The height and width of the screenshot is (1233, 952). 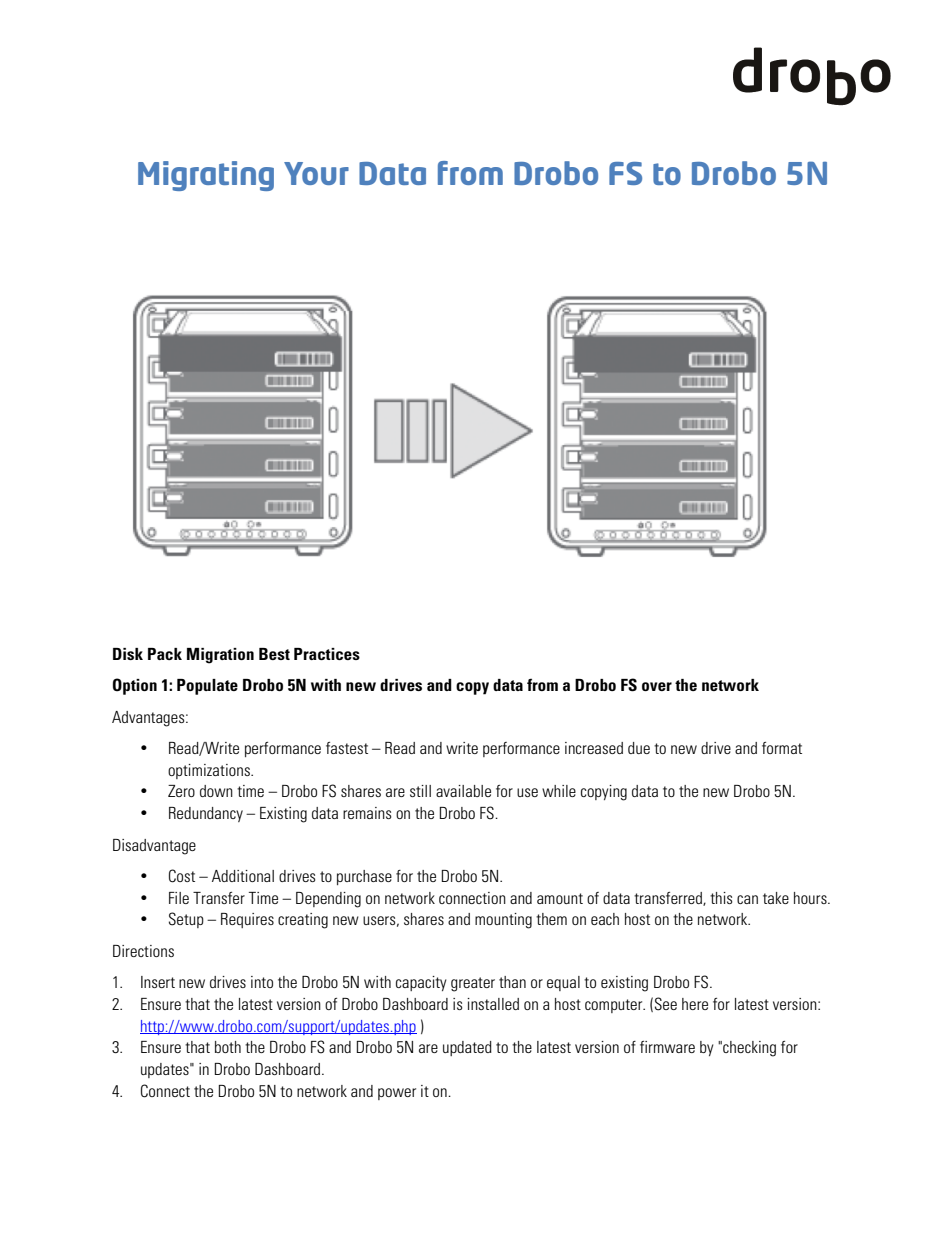 I want to click on both, so click(x=228, y=1047).
